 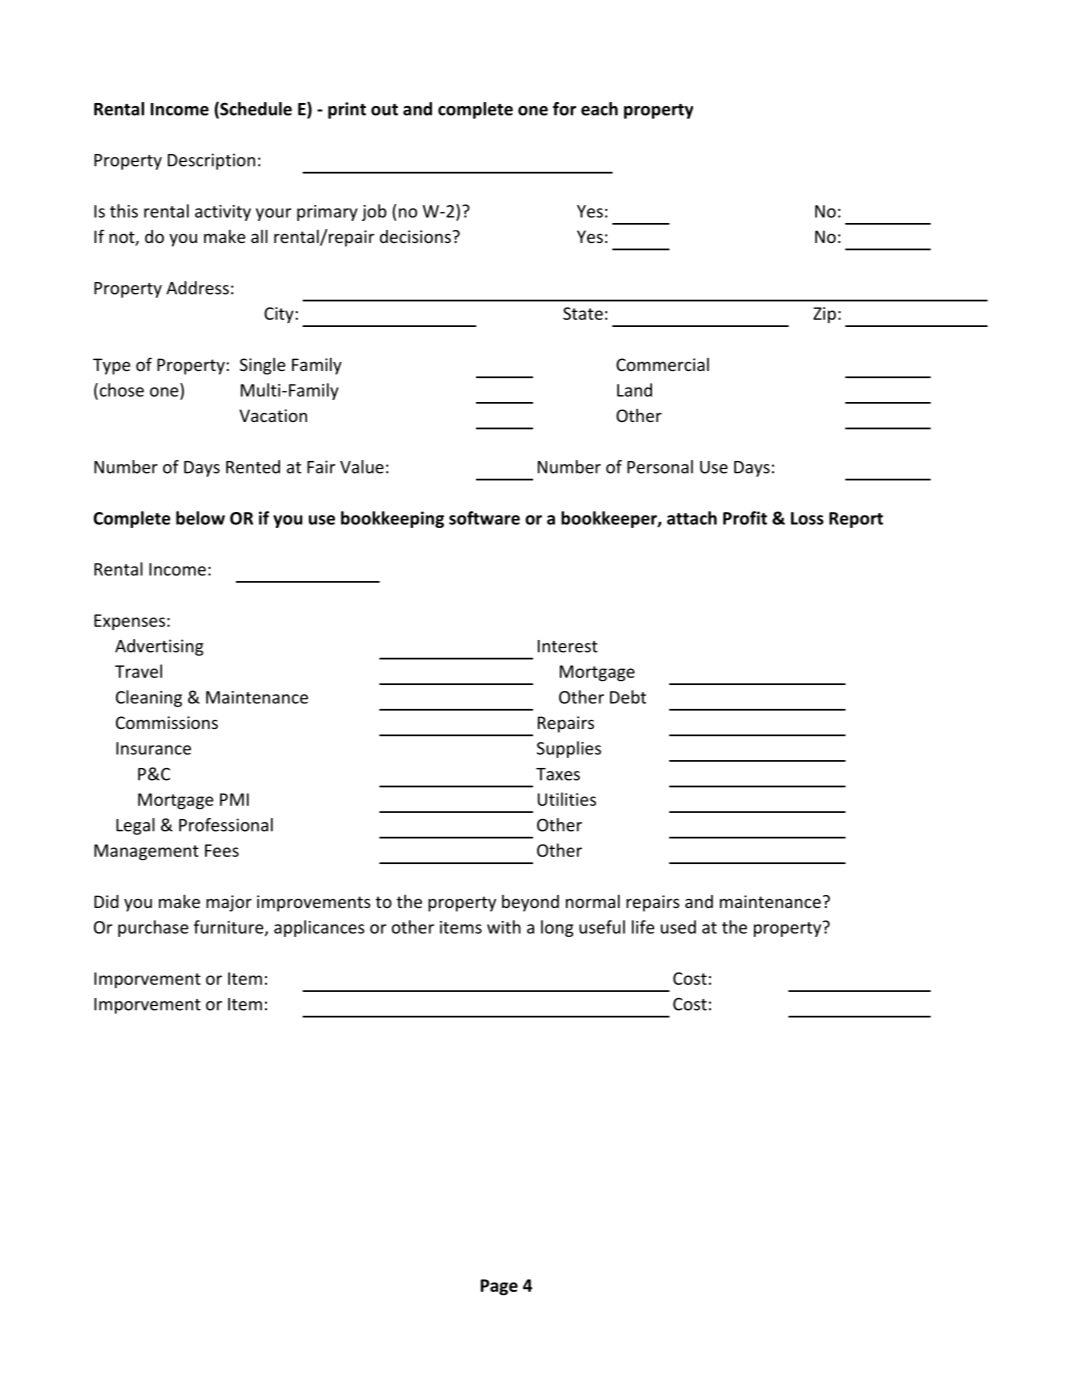 I want to click on Page, so click(x=499, y=1287).
